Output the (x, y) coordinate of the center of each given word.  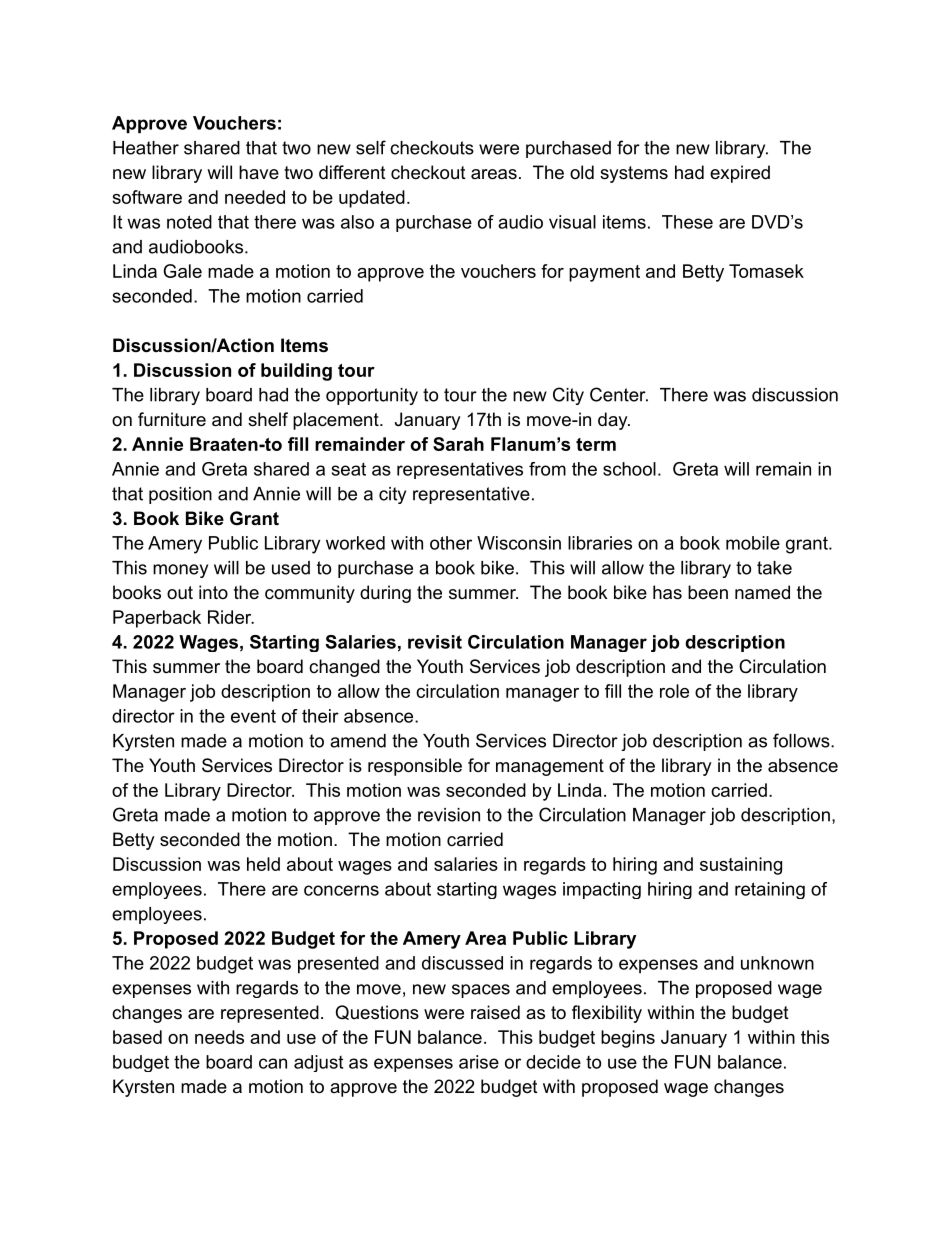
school (629, 469)
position (180, 495)
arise (479, 1062)
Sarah (458, 444)
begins (628, 1039)
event (253, 716)
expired (740, 174)
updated (372, 199)
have (259, 172)
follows (801, 740)
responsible (415, 767)
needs (219, 1037)
